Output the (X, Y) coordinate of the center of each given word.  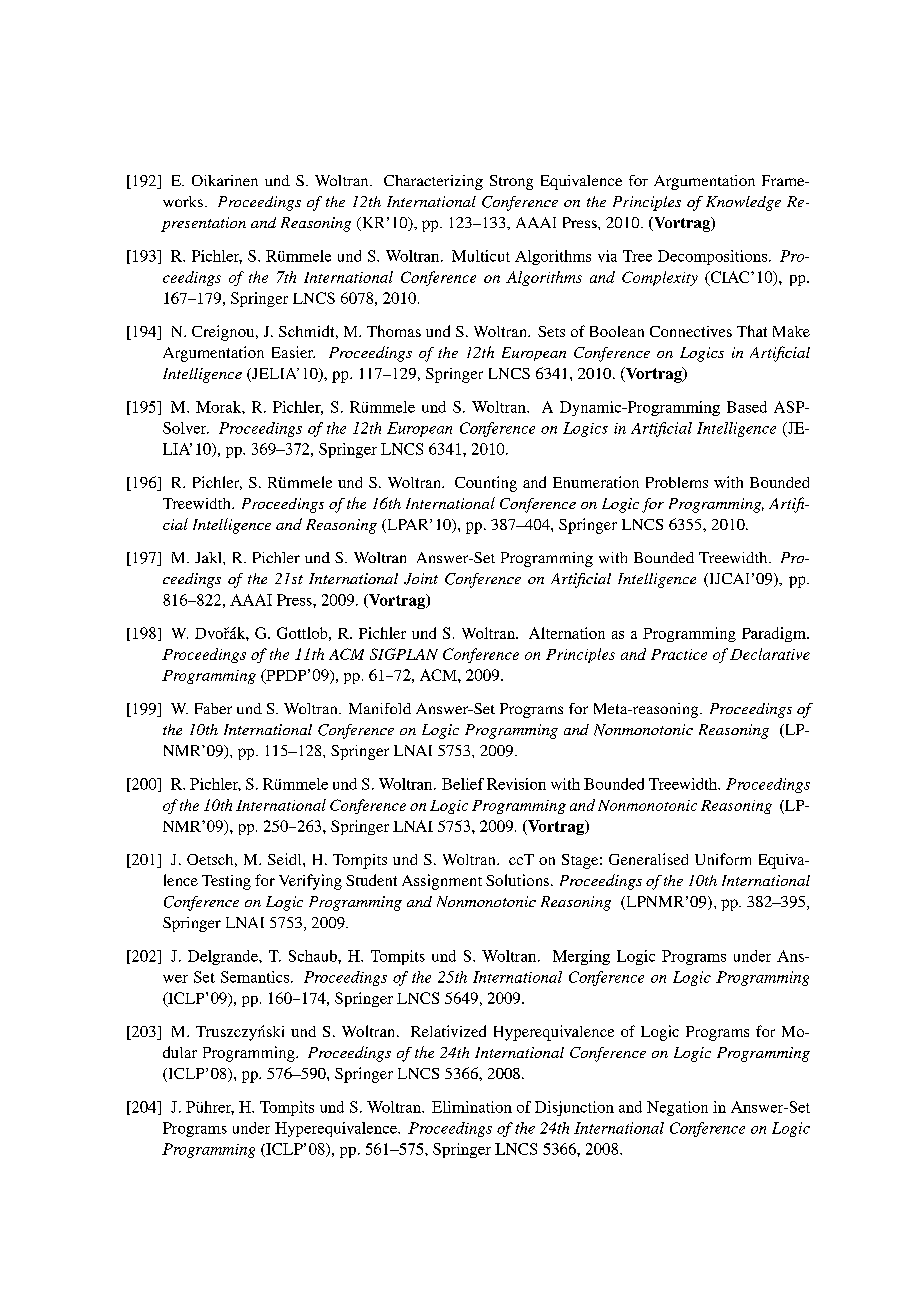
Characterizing (433, 182)
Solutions (517, 880)
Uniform (723, 859)
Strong (511, 182)
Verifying (310, 882)
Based (747, 407)
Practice (679, 654)
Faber (213, 708)
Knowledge (743, 203)
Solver (186, 428)
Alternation (567, 633)
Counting (486, 484)
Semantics (256, 977)
